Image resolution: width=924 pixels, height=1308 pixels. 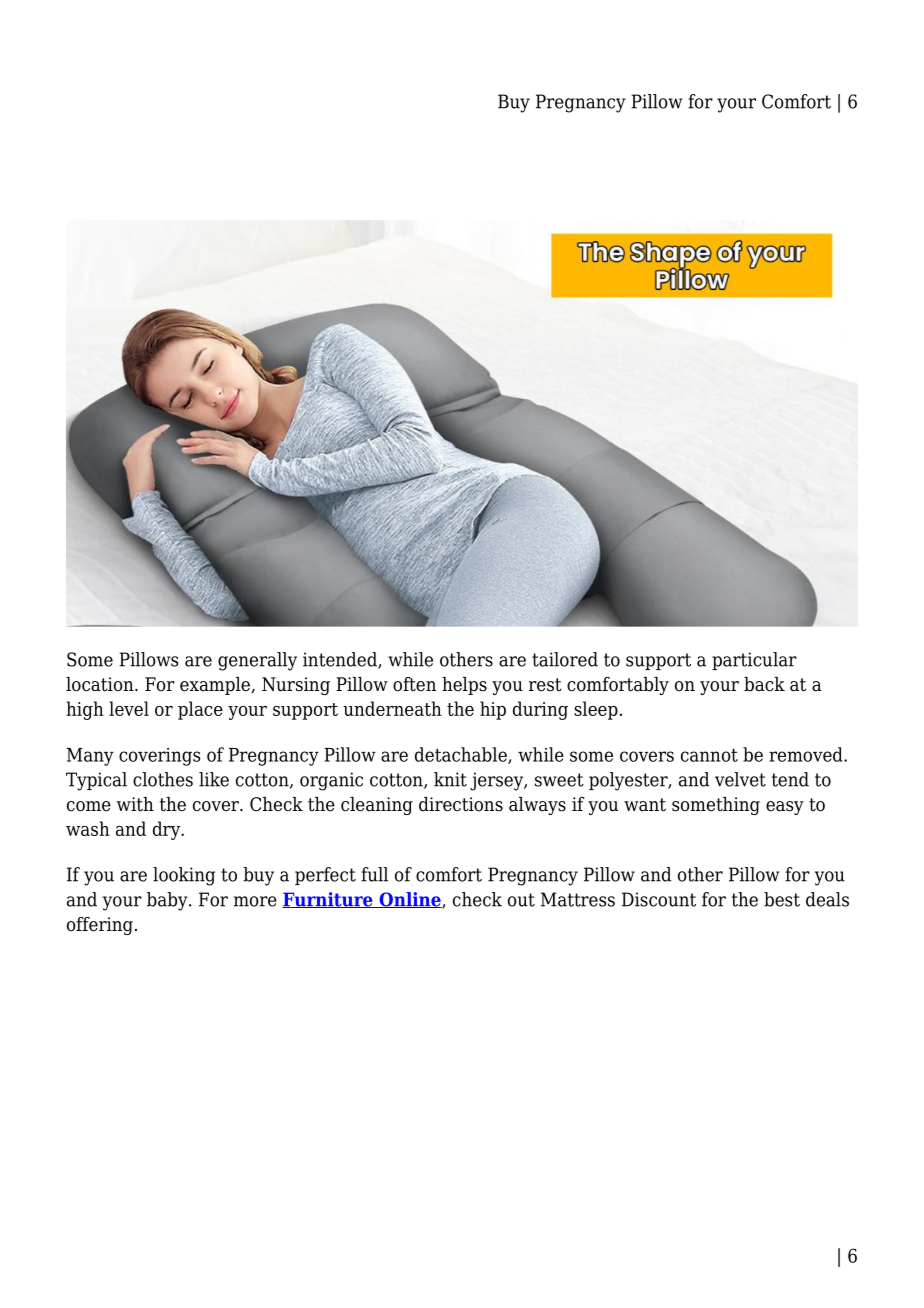 I want to click on particular, so click(x=754, y=661).
